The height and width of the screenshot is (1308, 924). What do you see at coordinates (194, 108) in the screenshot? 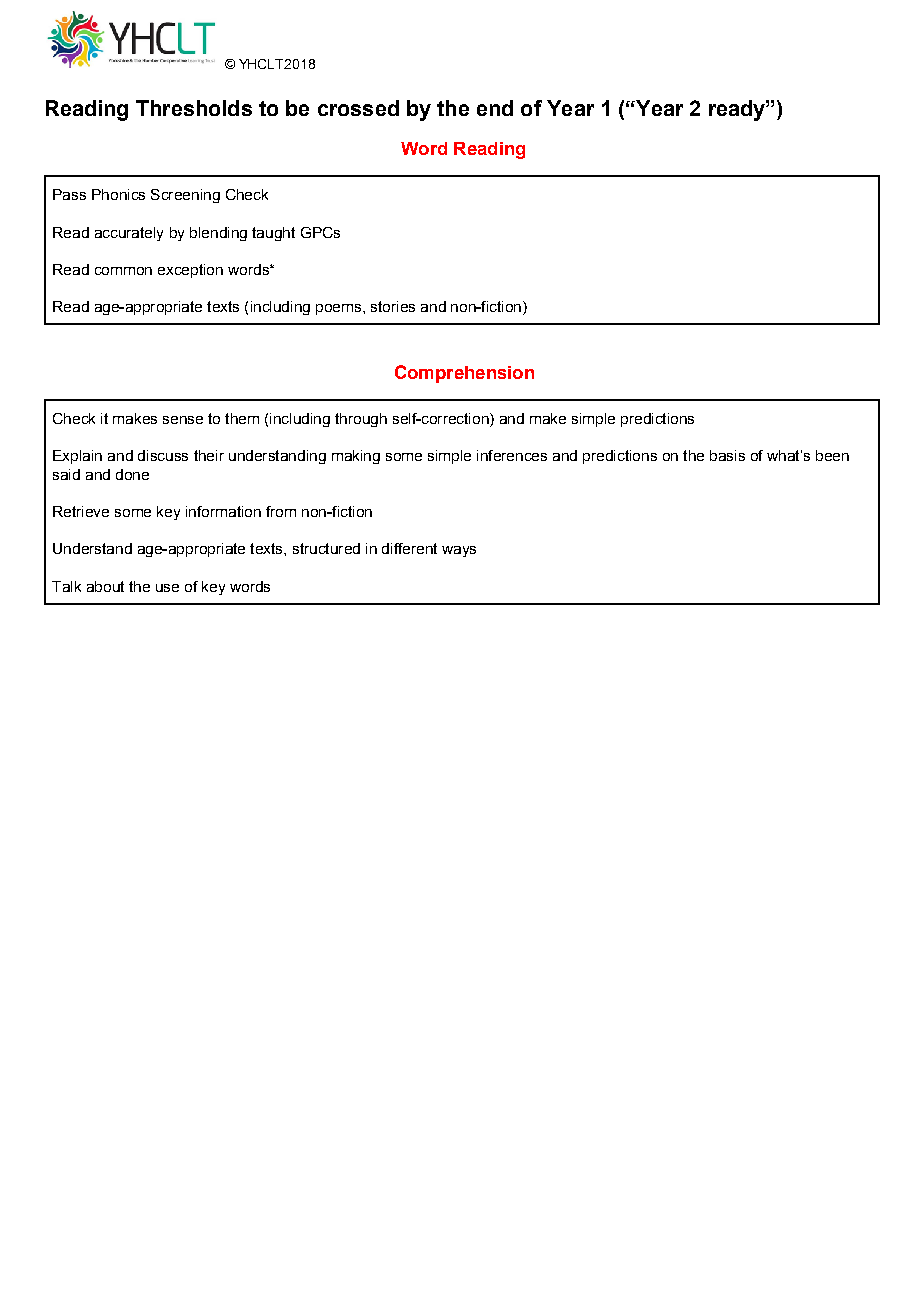
I see `Thresholds` at bounding box center [194, 108].
